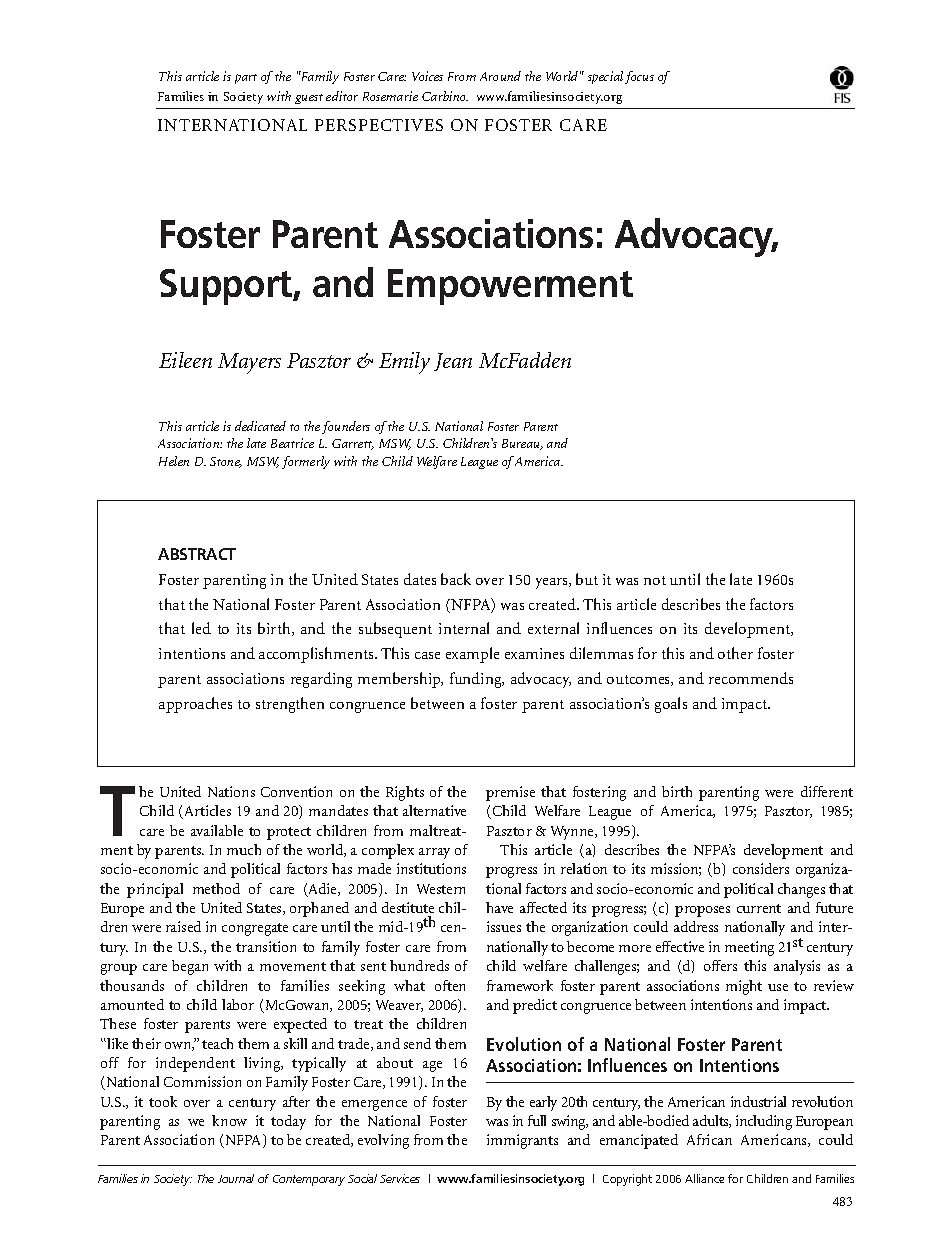 The width and height of the screenshot is (952, 1250). What do you see at coordinates (639, 77) in the screenshot?
I see `focus` at bounding box center [639, 77].
